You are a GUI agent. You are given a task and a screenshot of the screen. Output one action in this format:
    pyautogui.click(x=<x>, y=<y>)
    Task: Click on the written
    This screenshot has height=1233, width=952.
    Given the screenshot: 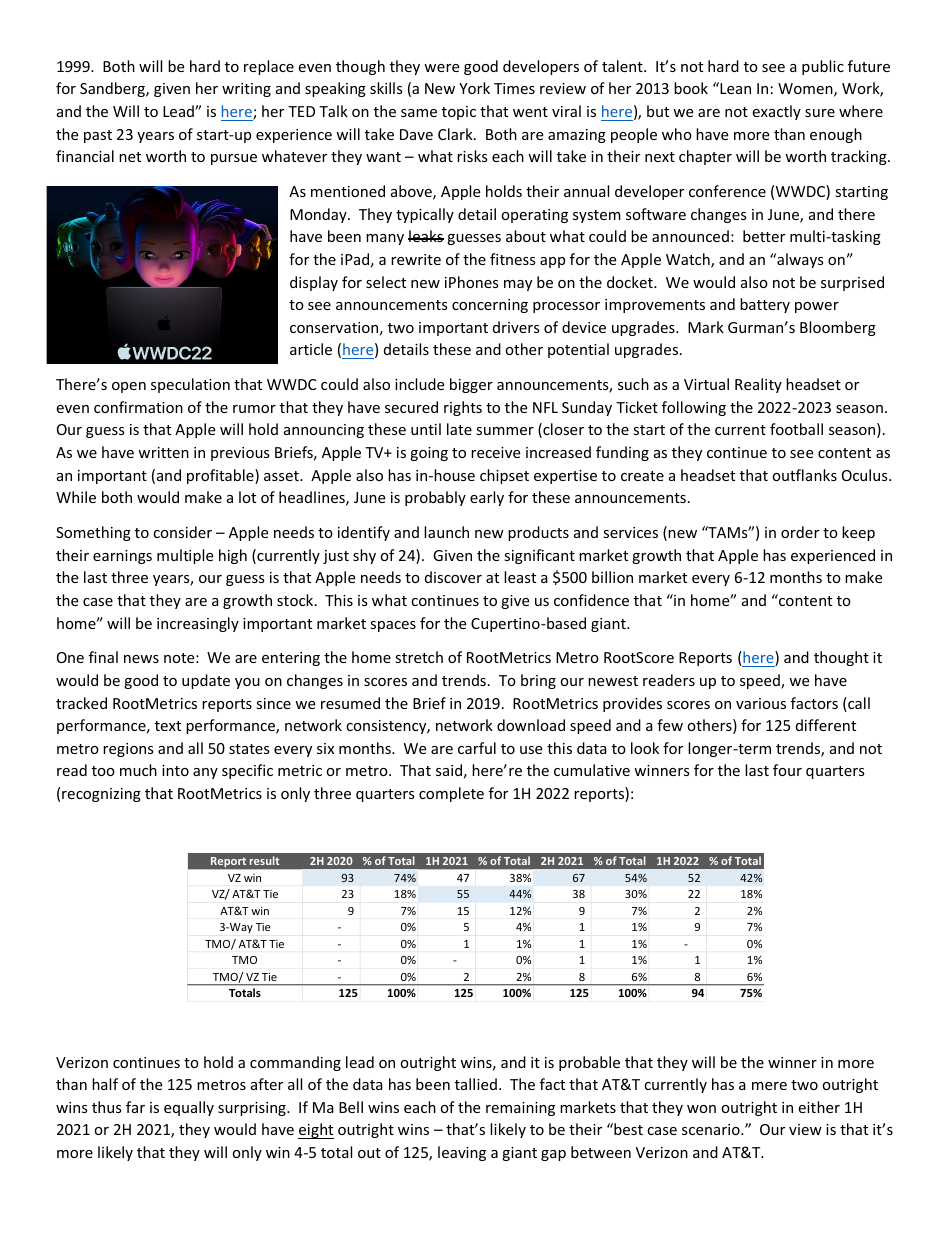 What is the action you would take?
    pyautogui.click(x=163, y=452)
